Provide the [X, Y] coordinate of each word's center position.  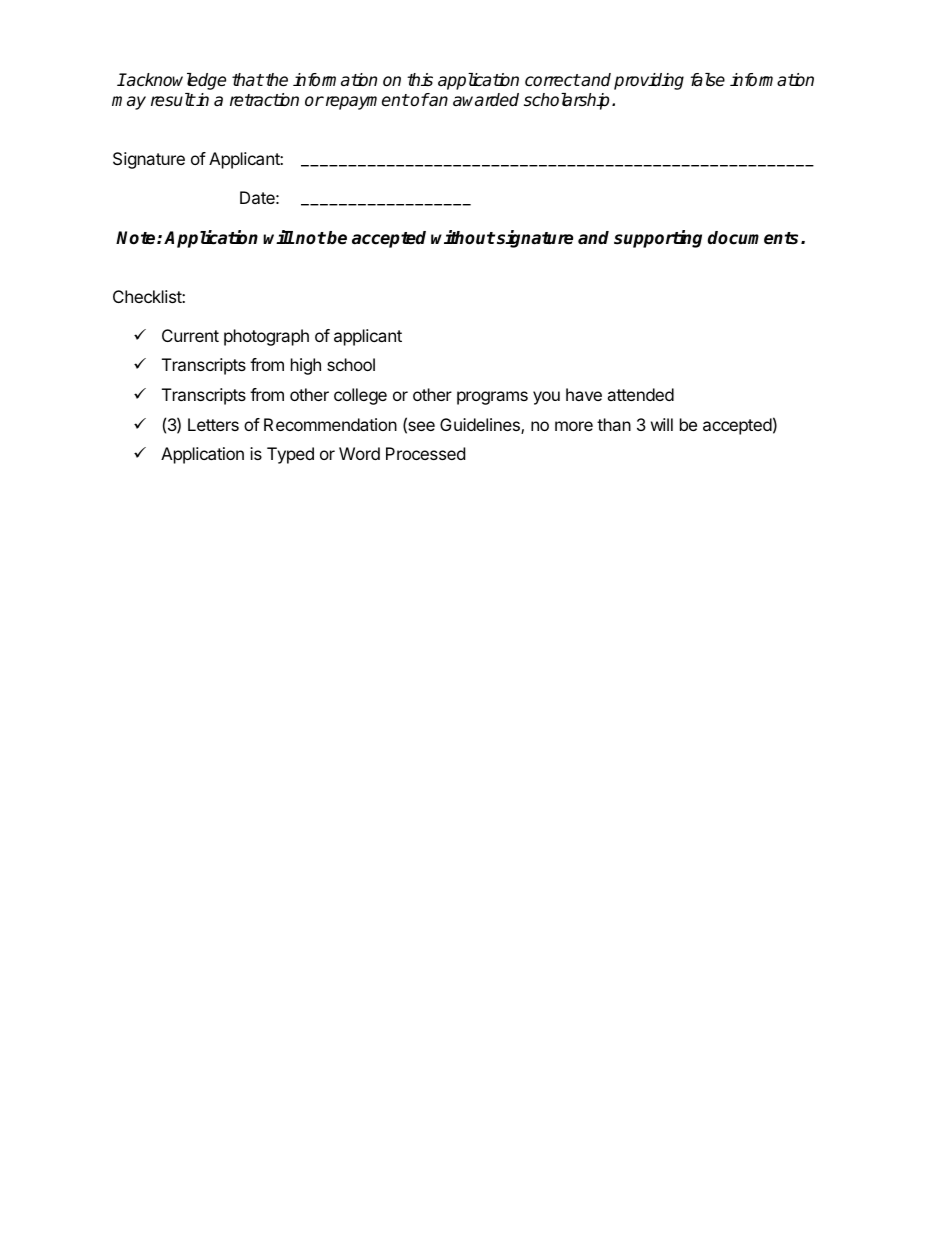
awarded [486, 100]
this [420, 79]
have [584, 394]
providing [649, 81]
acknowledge [175, 81]
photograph [266, 337]
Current [190, 335]
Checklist [148, 296]
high [306, 366]
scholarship [566, 101]
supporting [658, 239]
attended [640, 394]
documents [755, 238]
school [351, 364]
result [173, 100]
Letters [213, 424]
